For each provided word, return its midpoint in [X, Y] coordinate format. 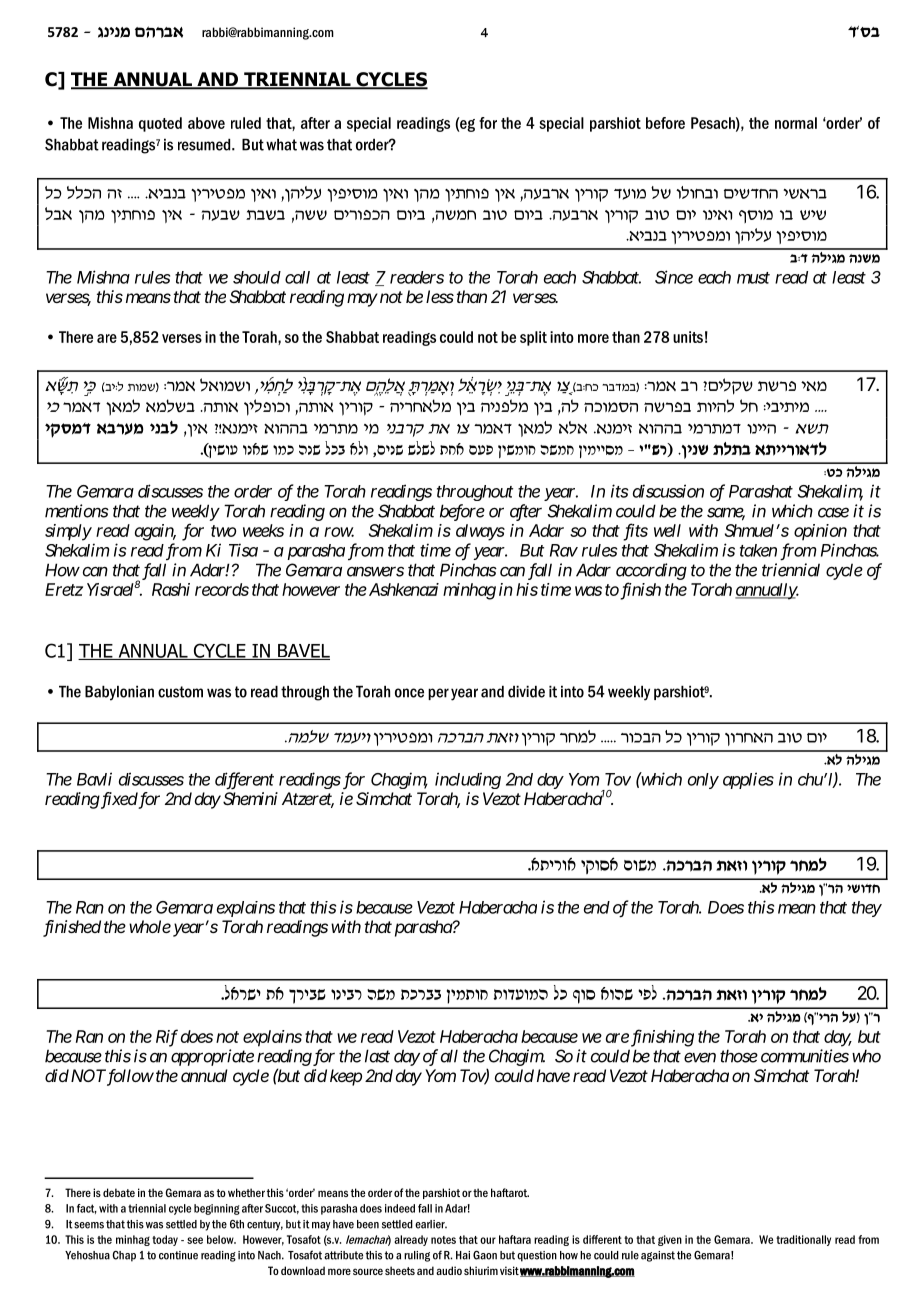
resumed [205, 145]
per [438, 694]
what [281, 145]
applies [748, 780]
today [165, 1240]
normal [796, 123]
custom [180, 692]
